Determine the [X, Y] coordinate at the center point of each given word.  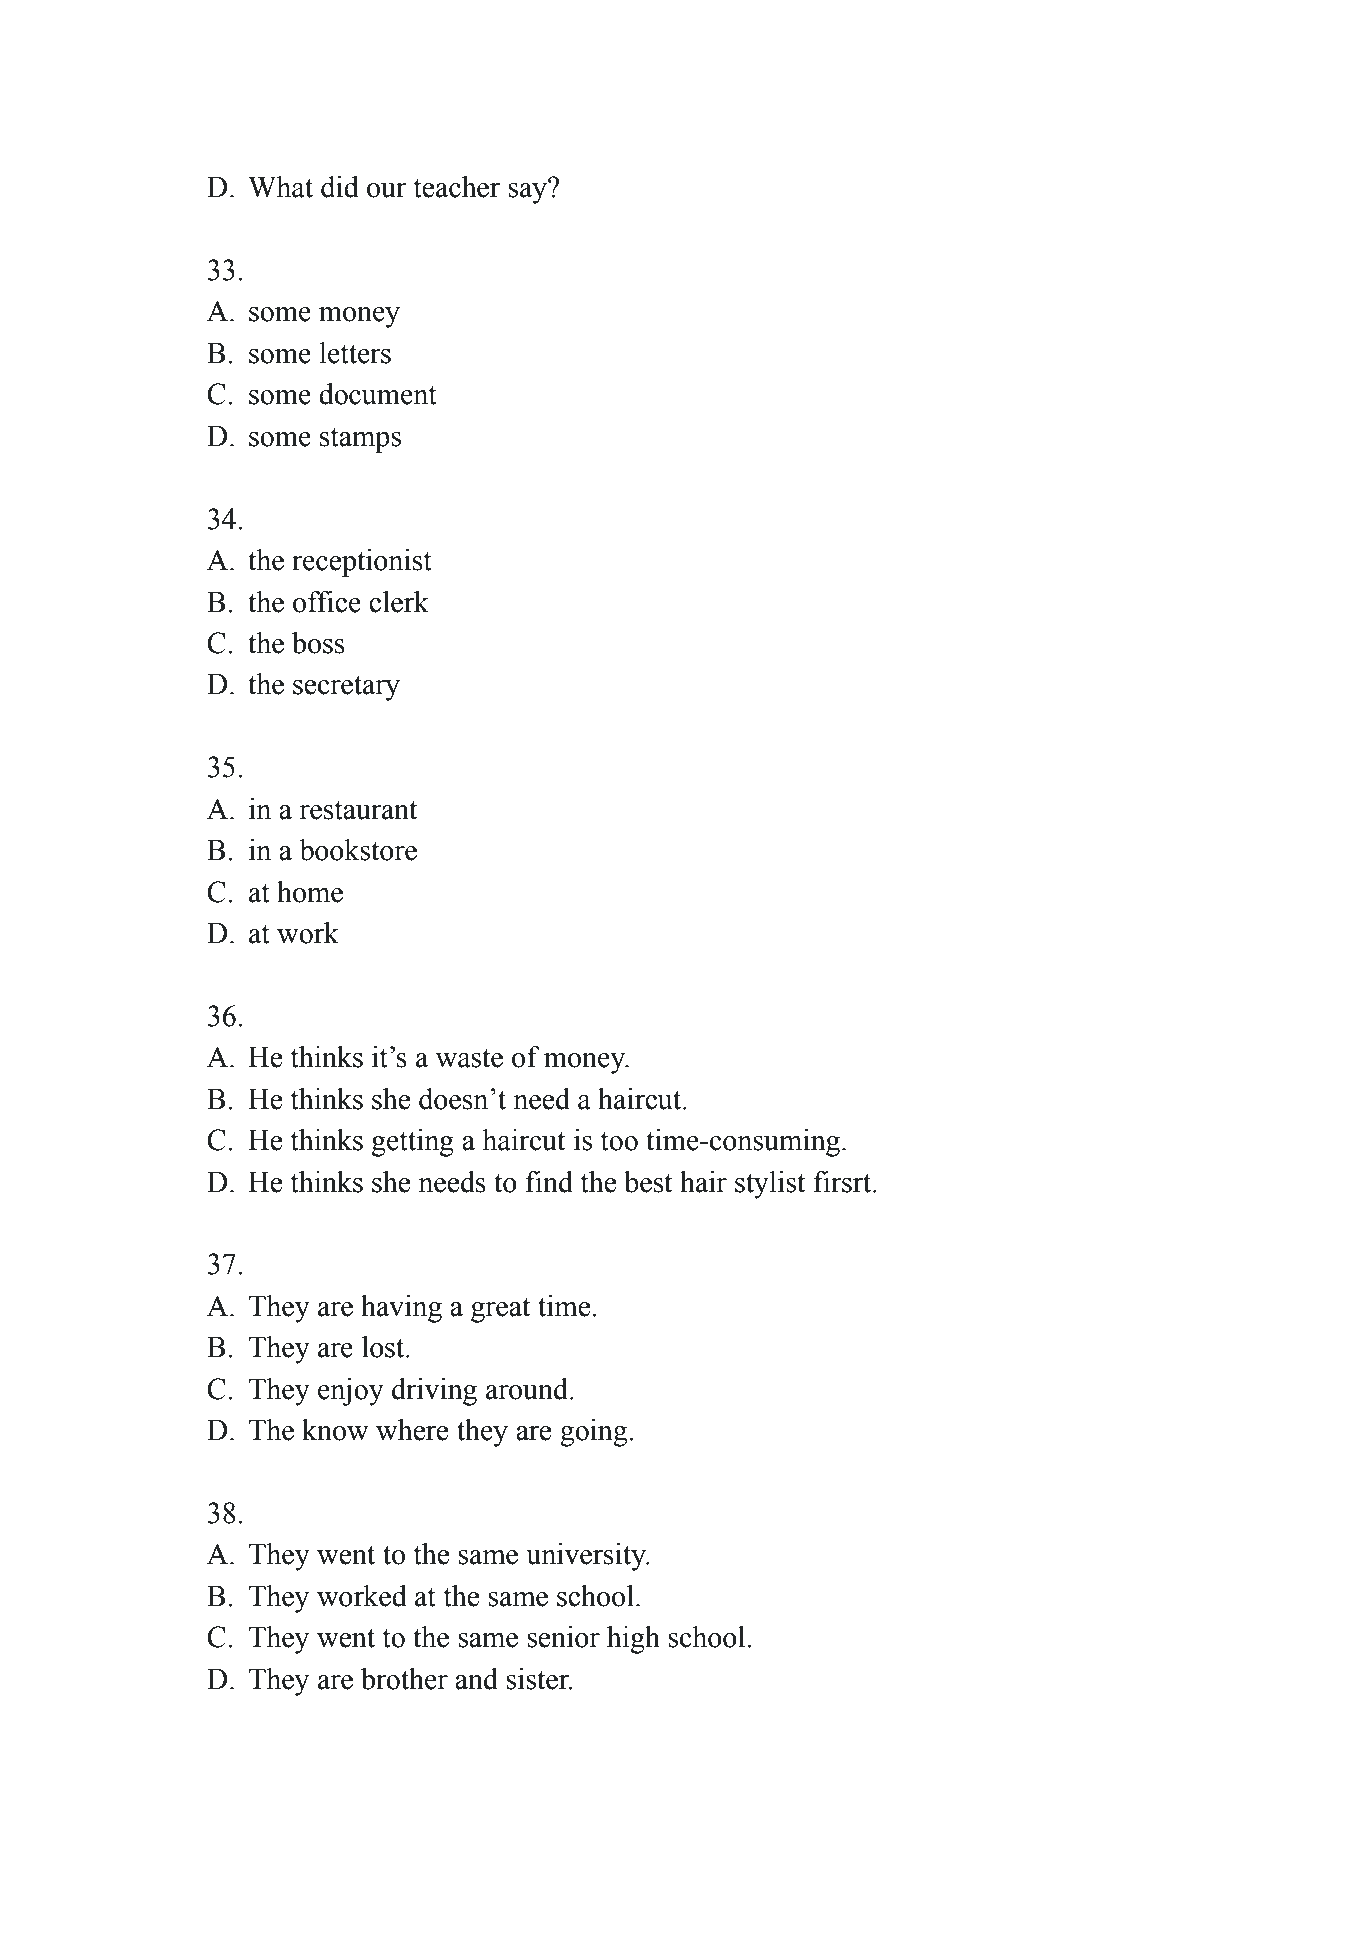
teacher [457, 187]
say [529, 192]
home [310, 892]
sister [538, 1679]
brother [404, 1679]
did [340, 187]
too [619, 1141]
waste [469, 1058]
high [633, 1640]
